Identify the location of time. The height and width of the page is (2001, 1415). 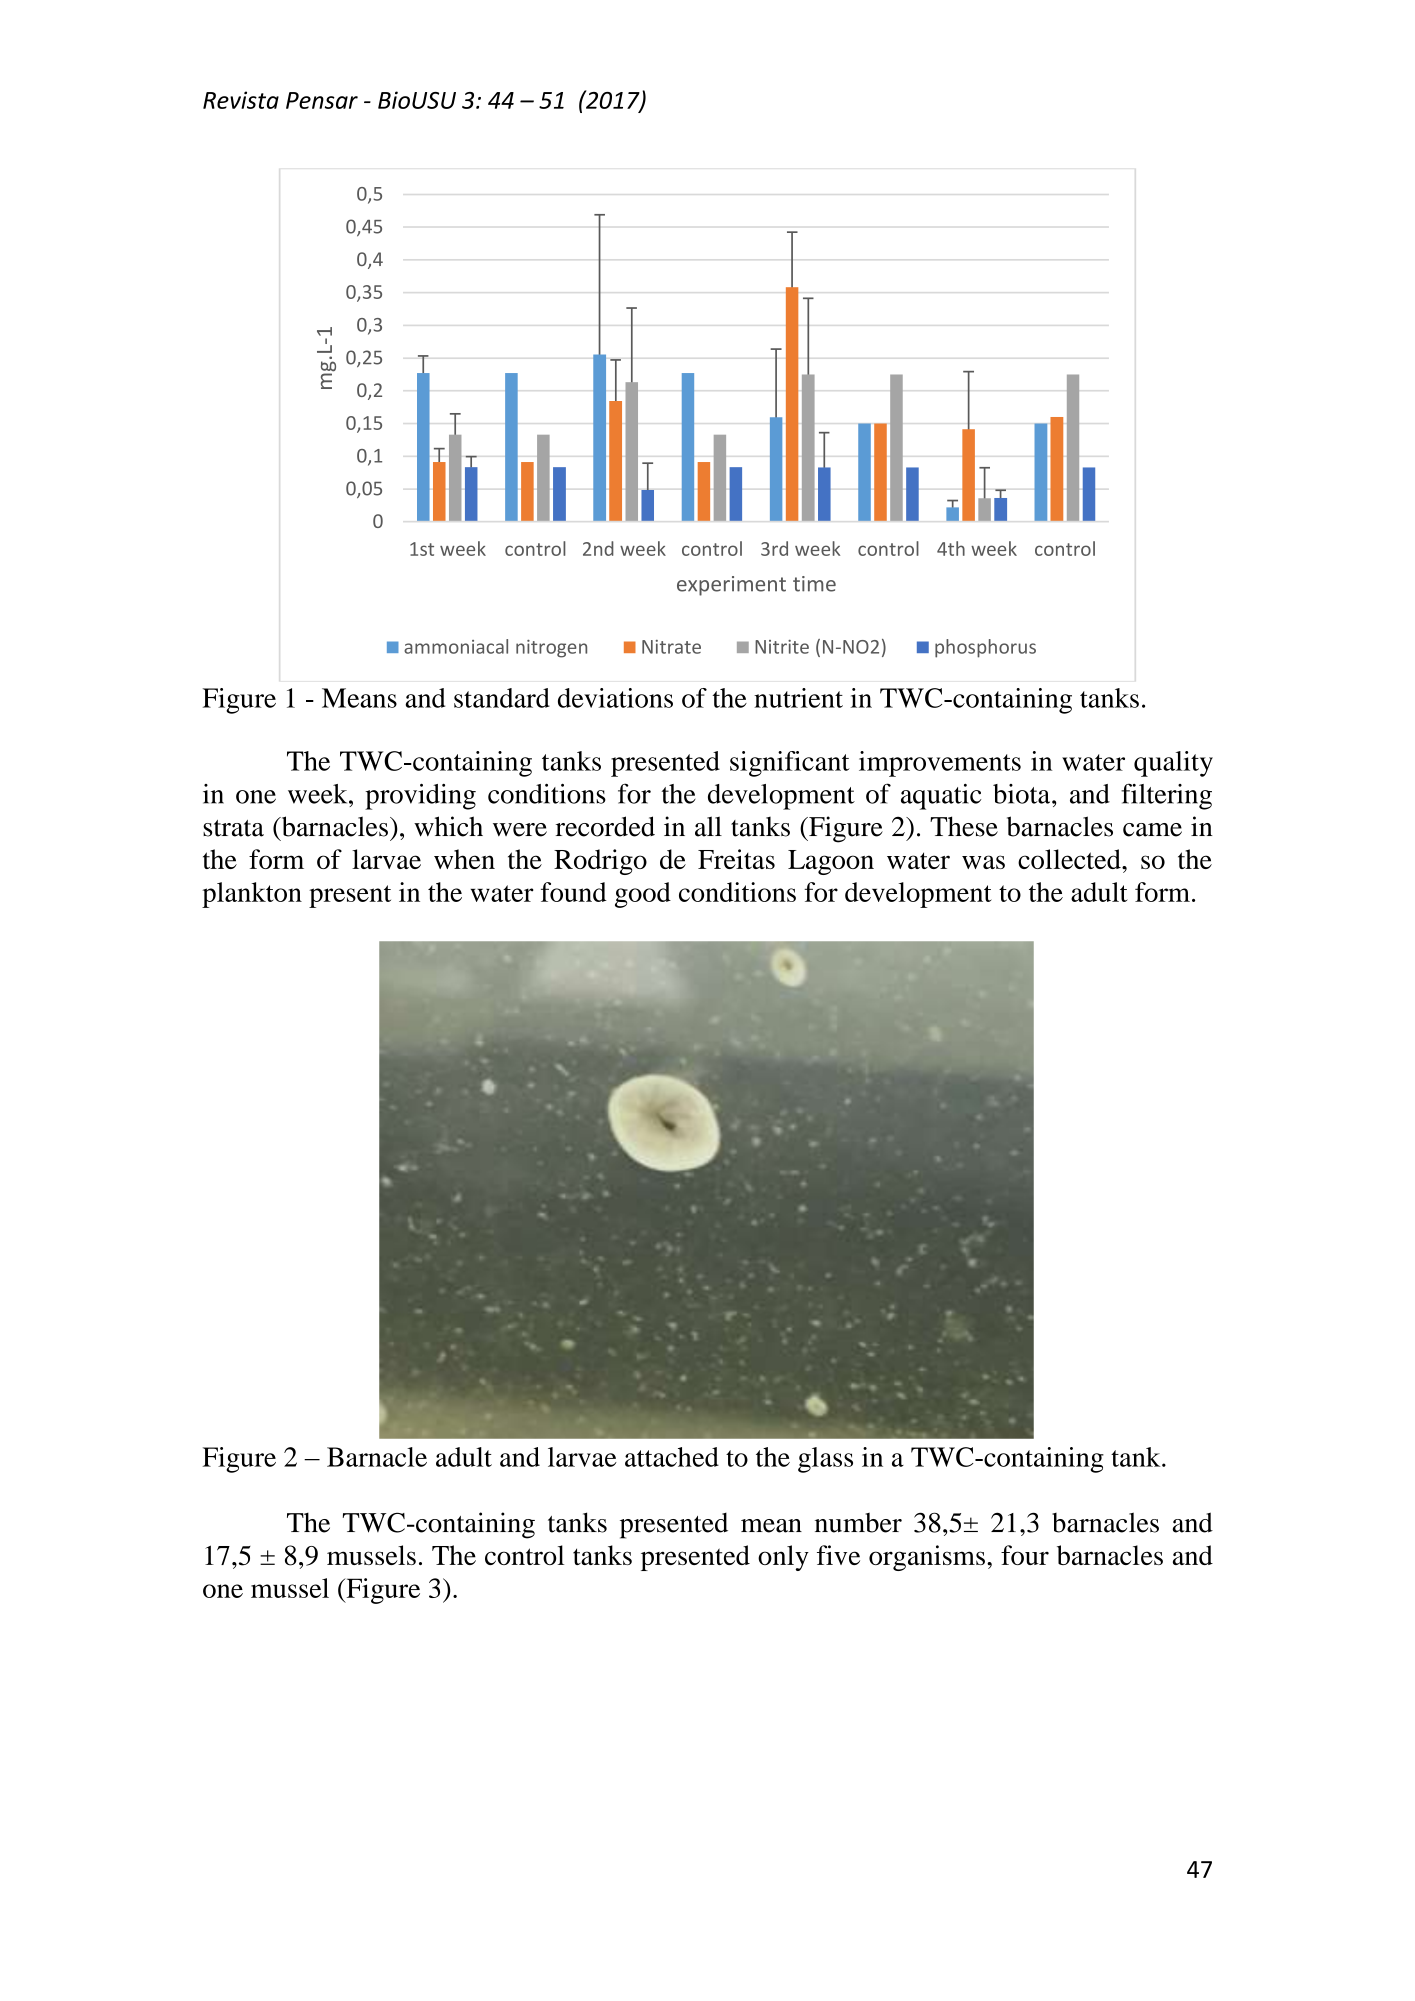
(814, 584).
